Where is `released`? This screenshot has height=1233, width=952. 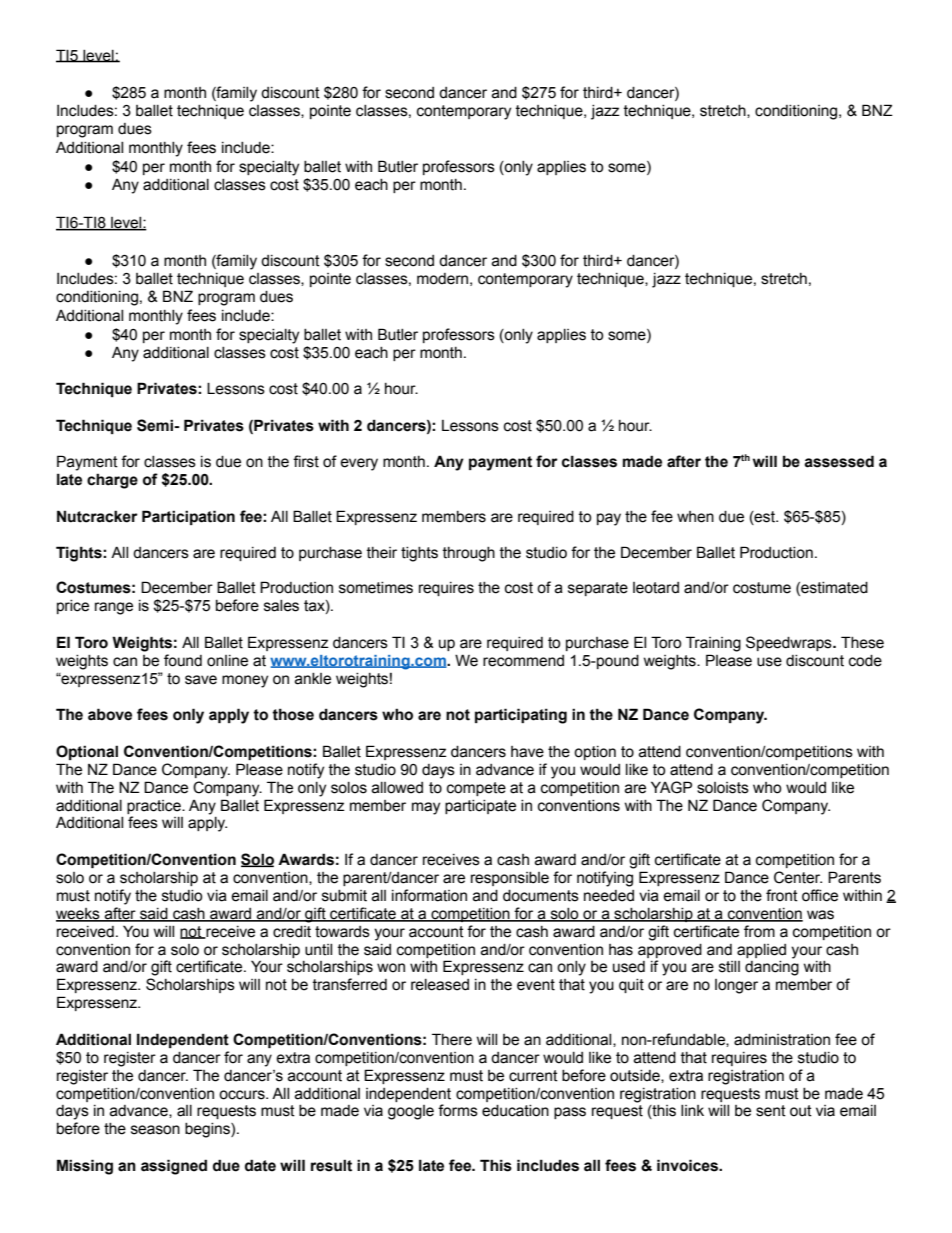
released is located at coordinates (440, 985).
